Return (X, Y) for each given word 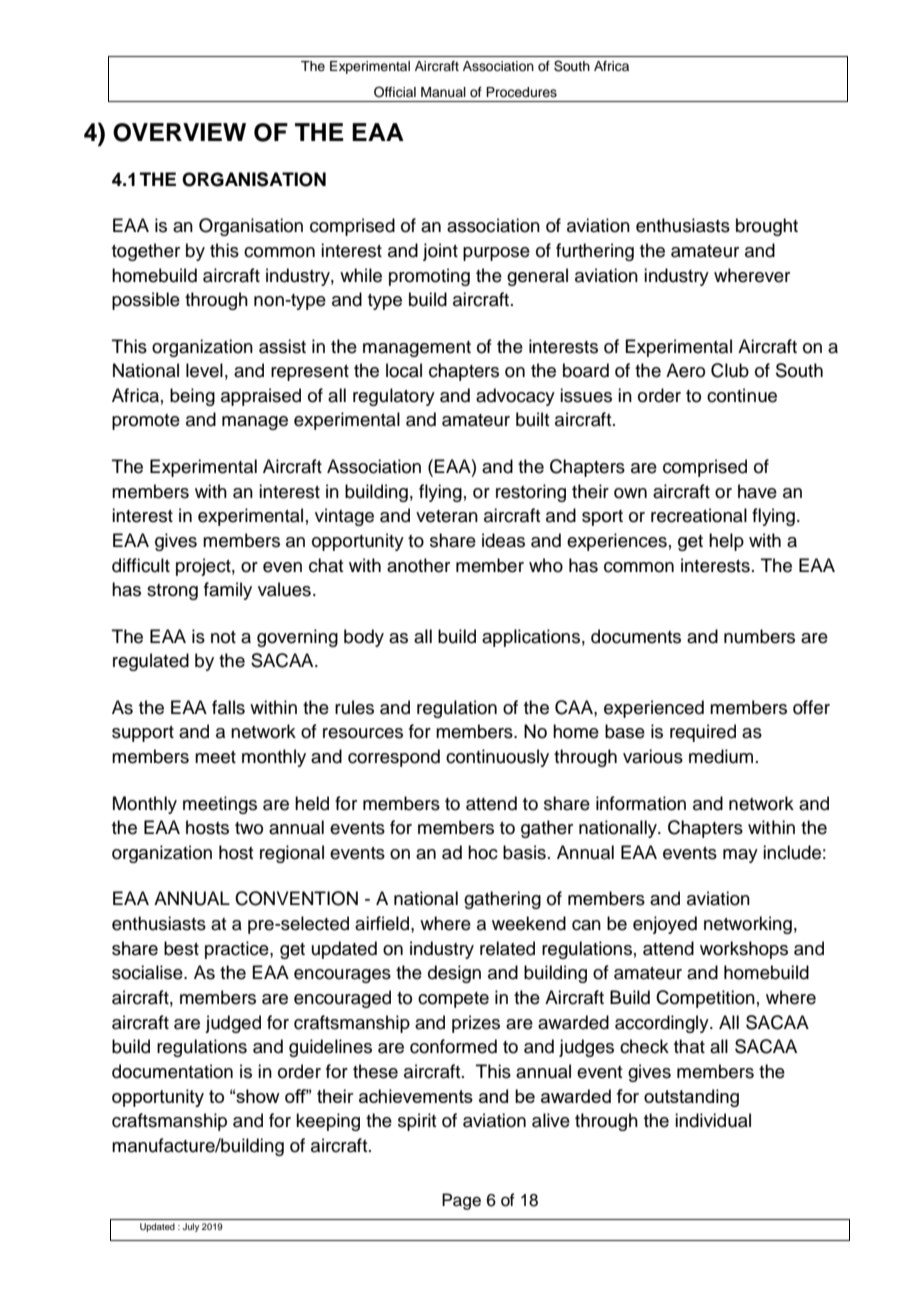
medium (721, 756)
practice (238, 950)
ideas (503, 540)
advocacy (515, 397)
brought (767, 227)
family (228, 591)
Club (730, 370)
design (454, 974)
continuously (497, 758)
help (726, 542)
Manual (443, 92)
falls (228, 707)
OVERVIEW (179, 132)
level (204, 370)
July (190, 1227)
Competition (705, 999)
